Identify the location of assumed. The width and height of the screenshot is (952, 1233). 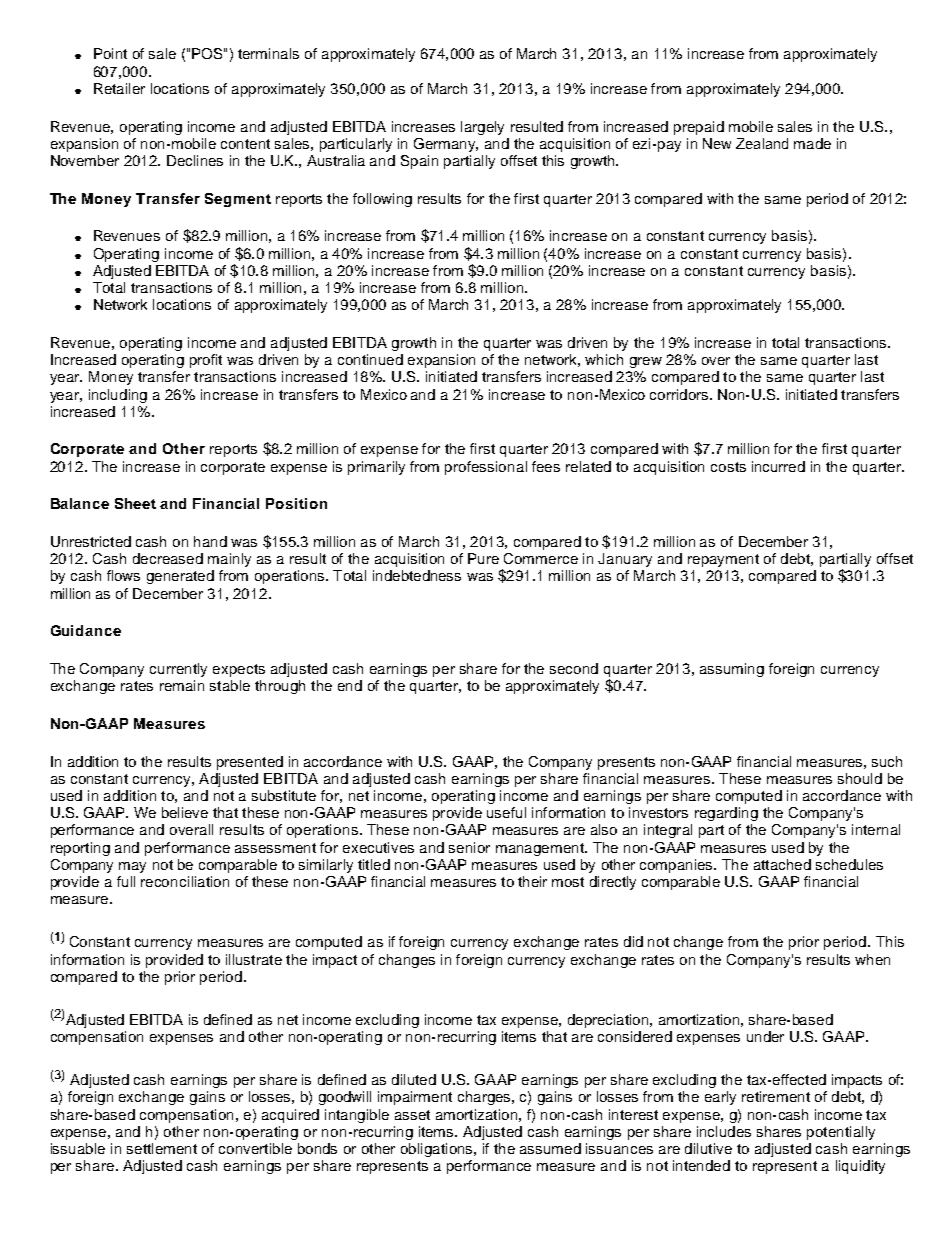
(550, 1148).
